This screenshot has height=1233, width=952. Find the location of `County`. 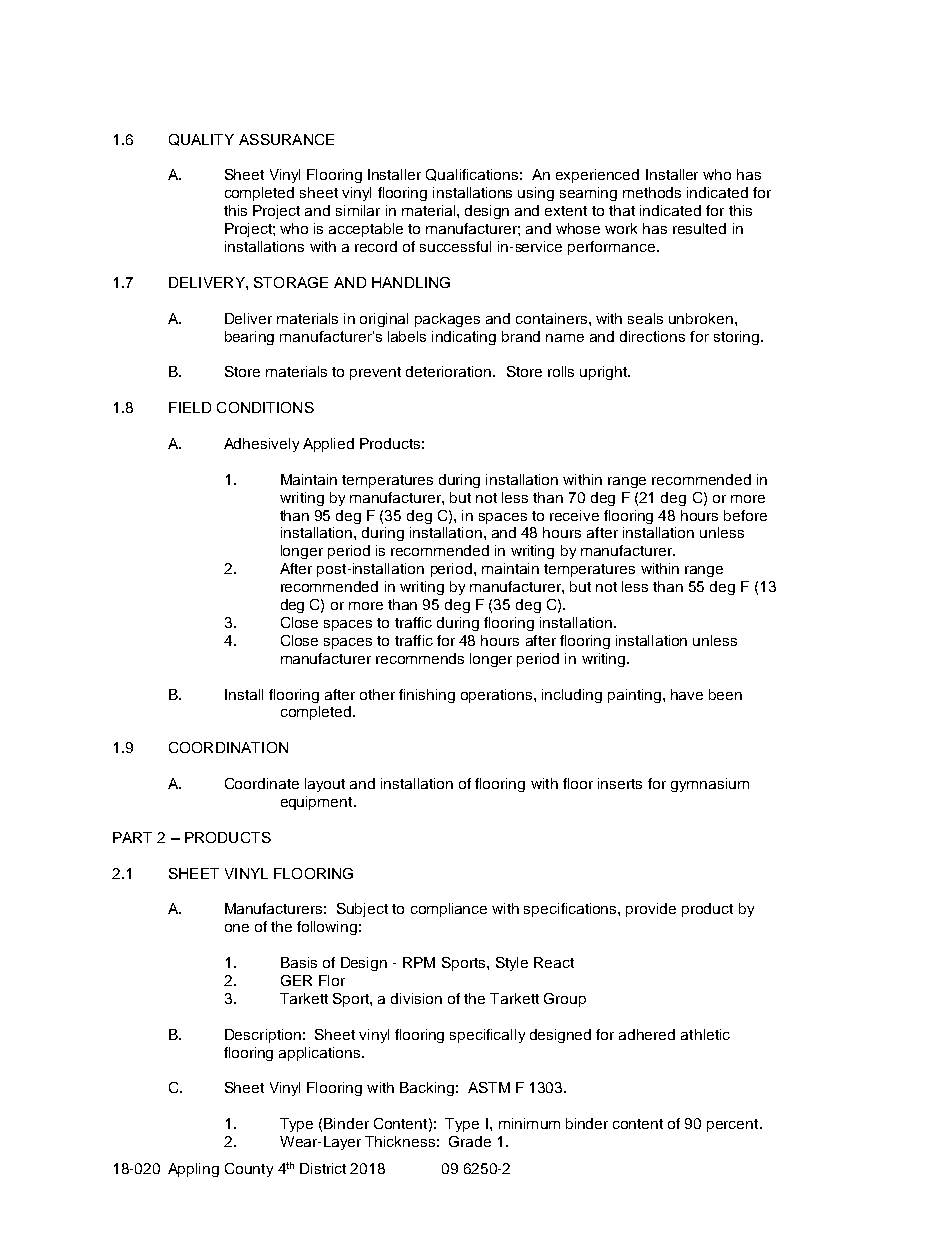

County is located at coordinates (249, 1170).
